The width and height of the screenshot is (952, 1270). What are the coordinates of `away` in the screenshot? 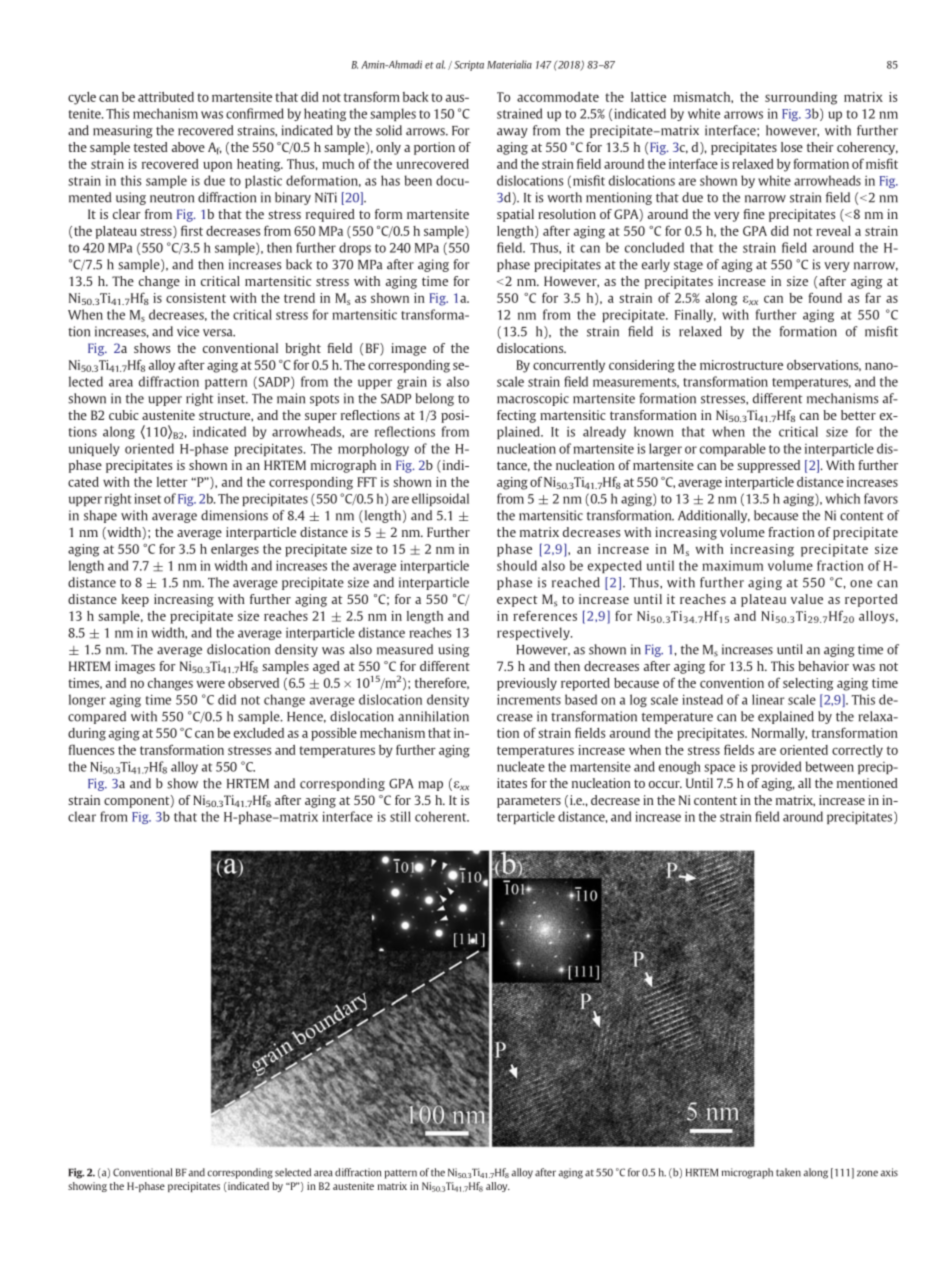 It's located at (512, 133).
